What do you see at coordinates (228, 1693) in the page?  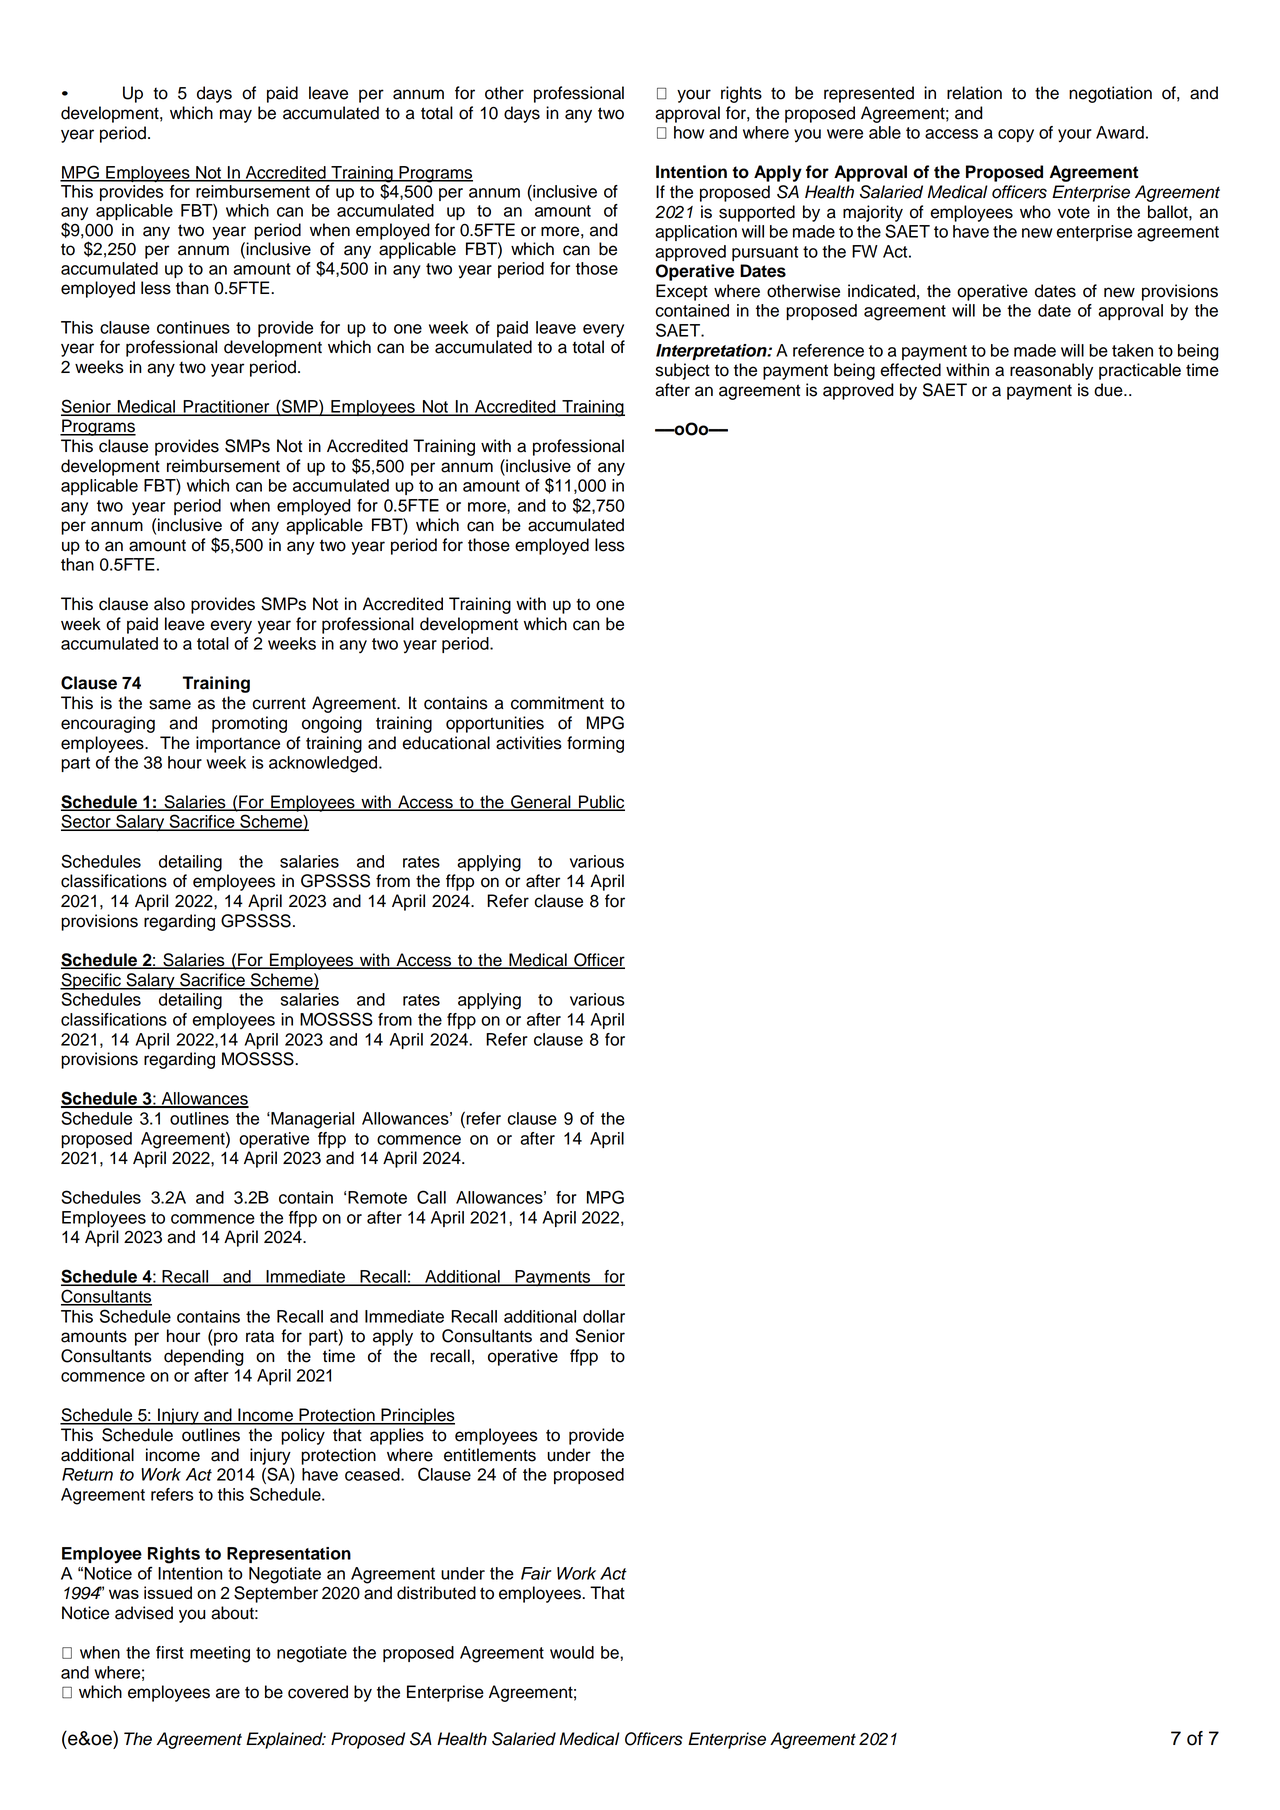 I see `are` at bounding box center [228, 1693].
